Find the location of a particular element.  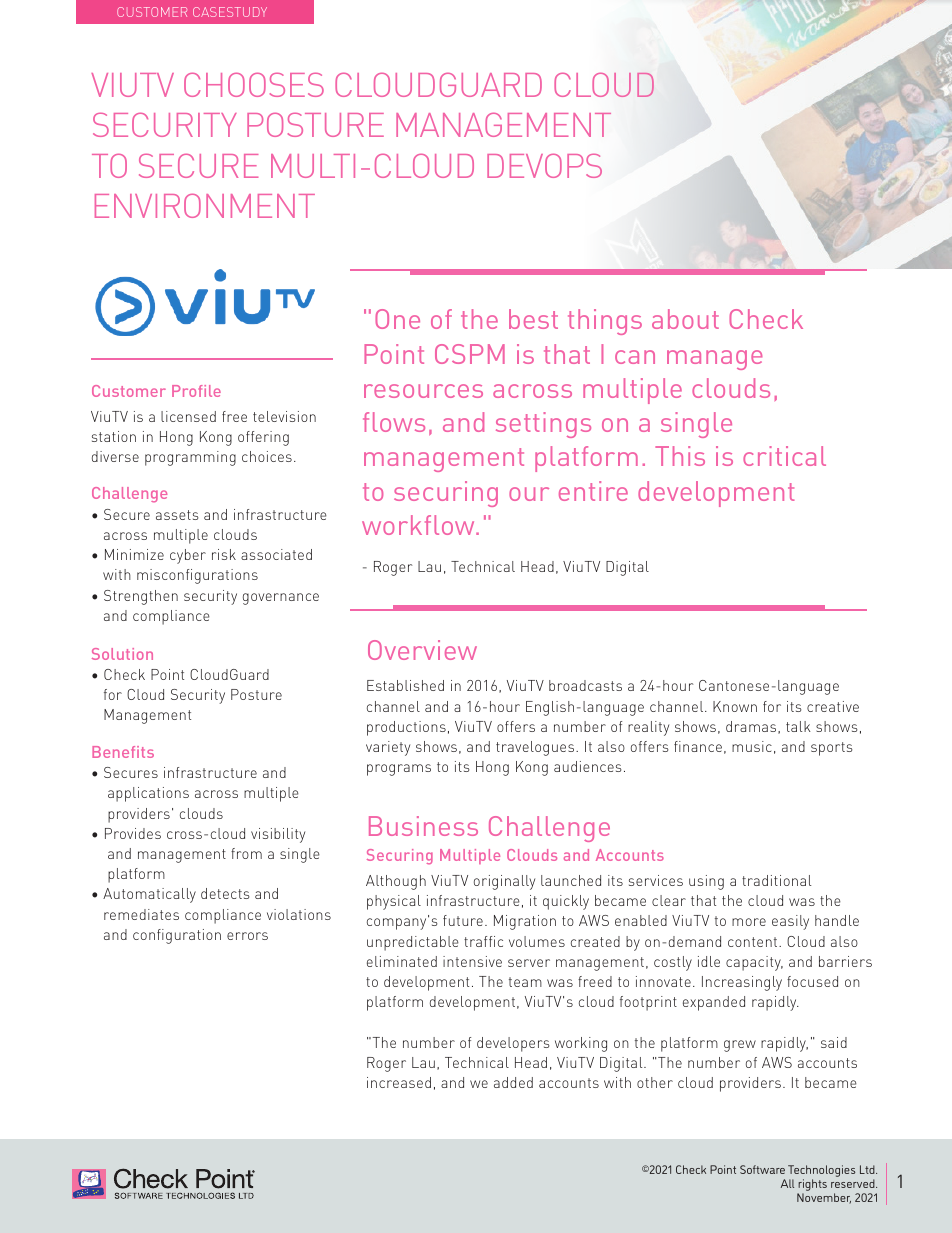

Solution is located at coordinates (122, 654).
